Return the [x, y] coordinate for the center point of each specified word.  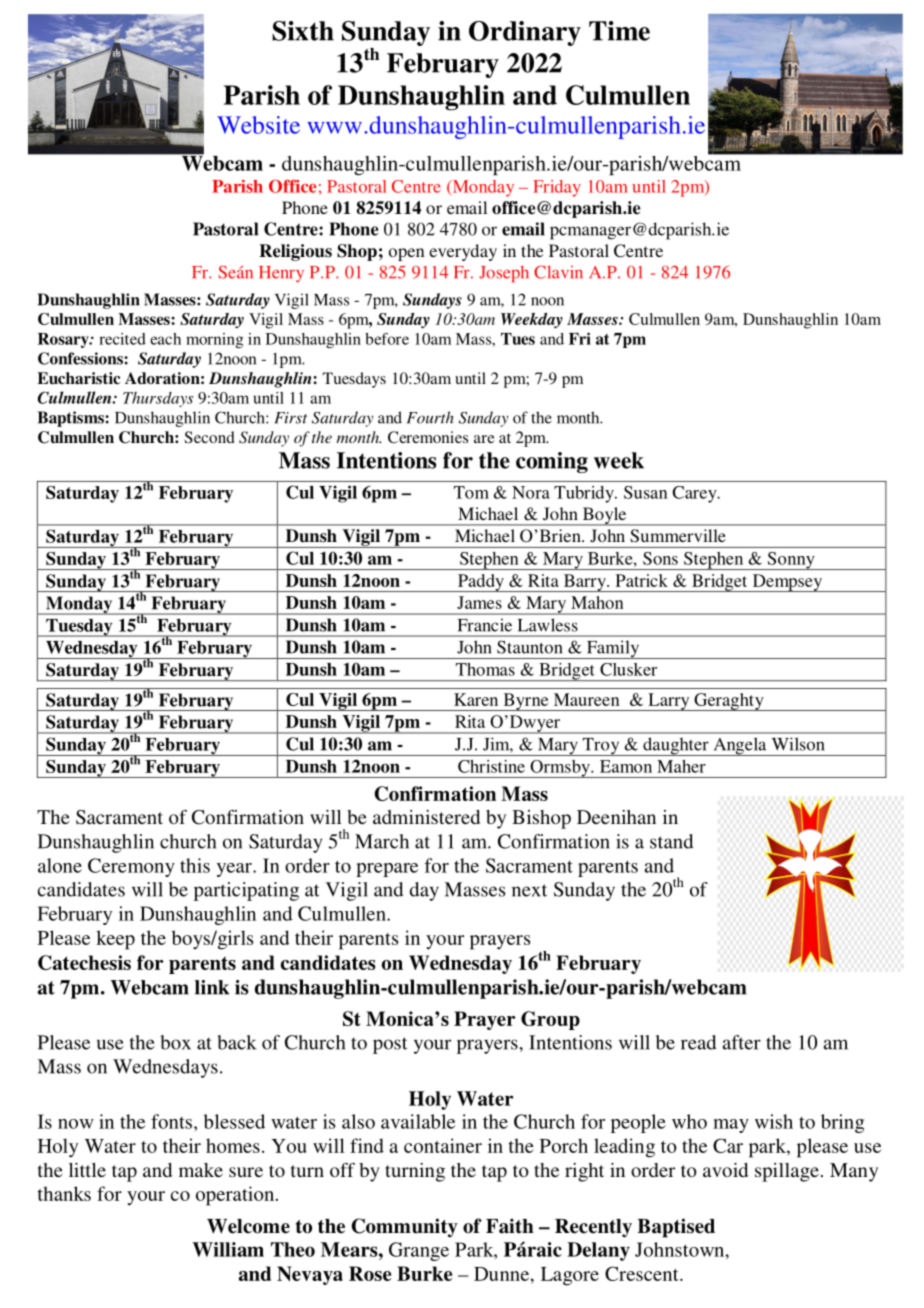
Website [258, 125]
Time [619, 31]
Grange [419, 1251]
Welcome [248, 1226]
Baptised [676, 1228]
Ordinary [525, 33]
